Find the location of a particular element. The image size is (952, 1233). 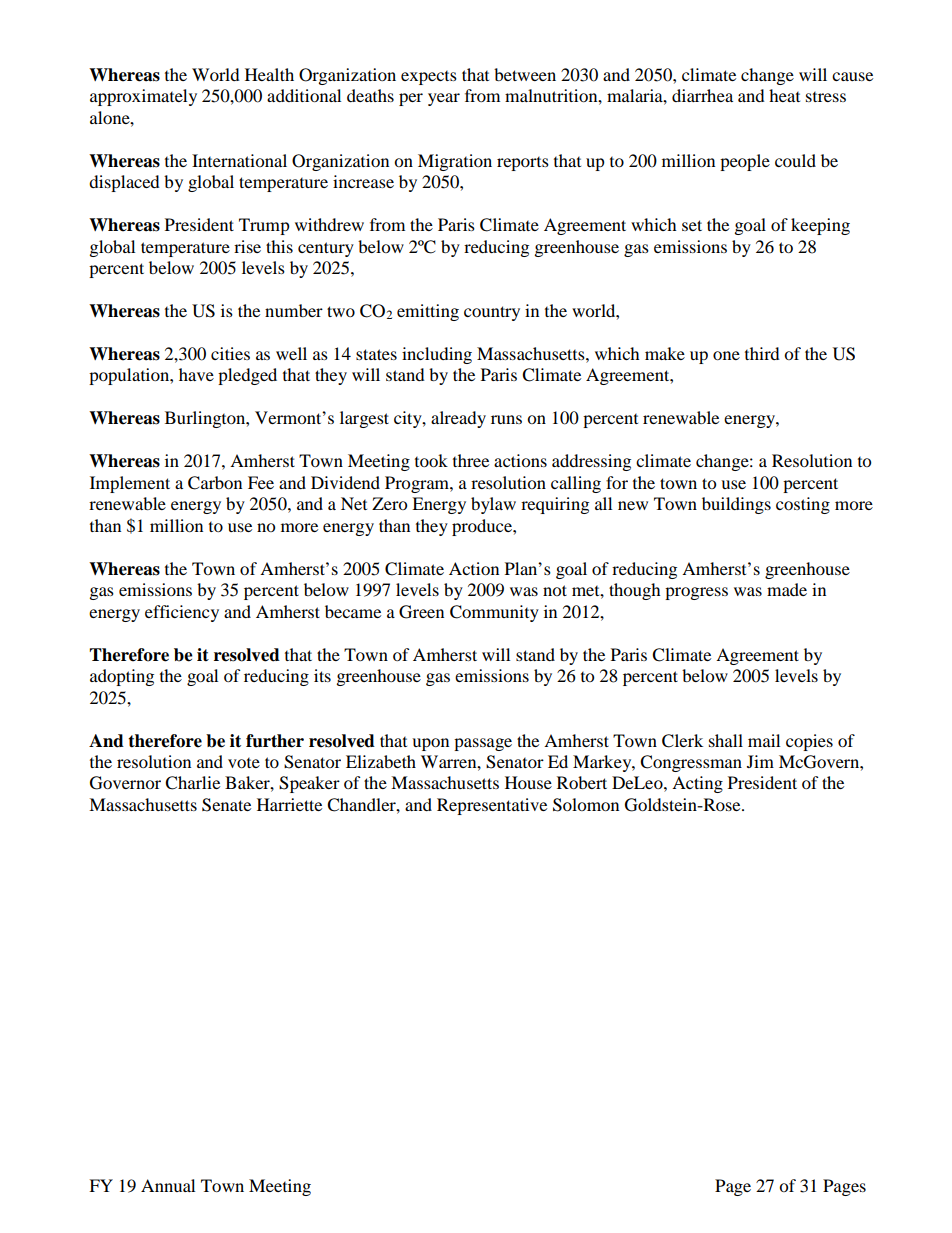

Community is located at coordinates (494, 613).
